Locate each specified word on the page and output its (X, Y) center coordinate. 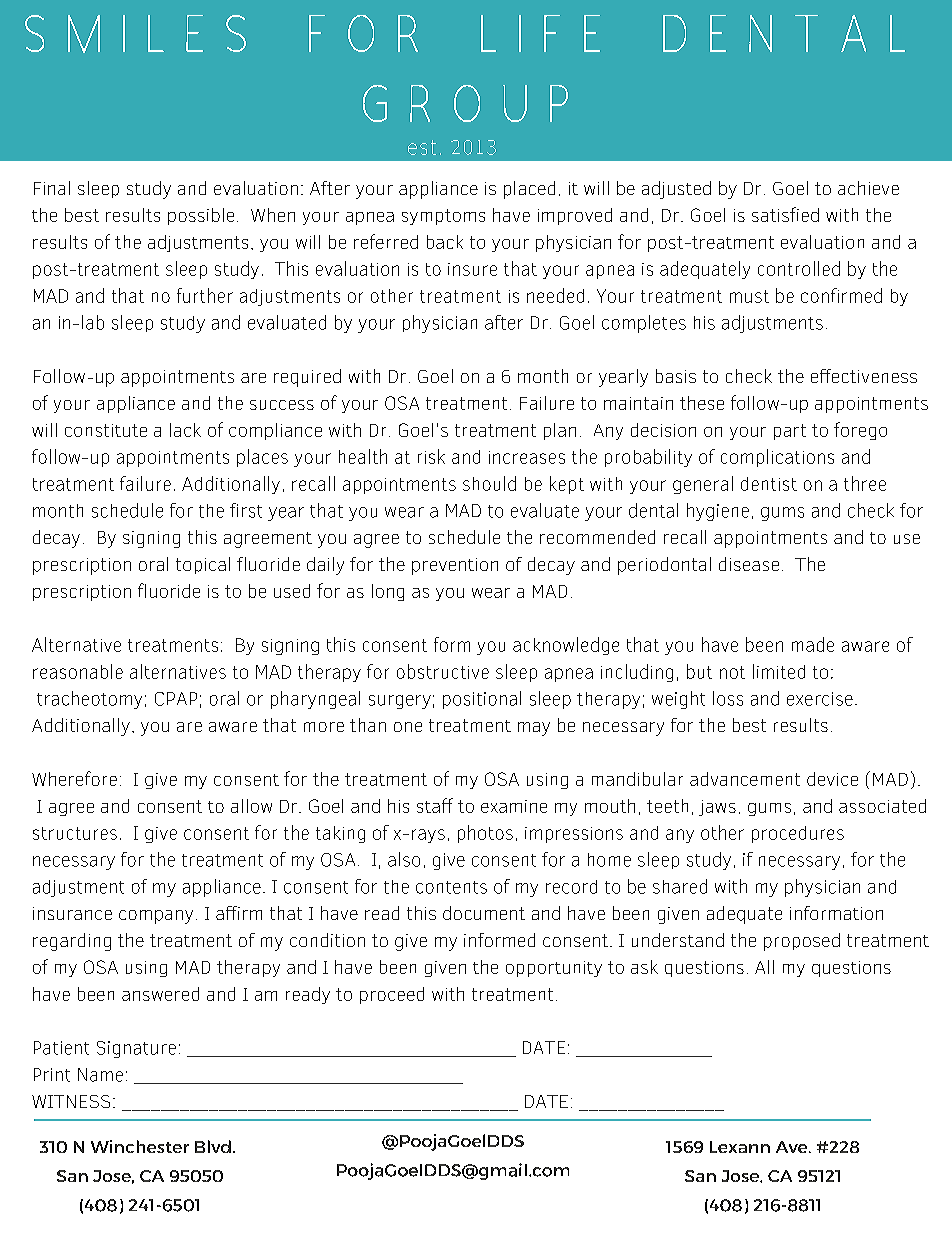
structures (75, 833)
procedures (798, 834)
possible (201, 216)
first (246, 510)
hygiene (718, 512)
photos (485, 834)
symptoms (443, 217)
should (489, 483)
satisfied (785, 214)
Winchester (140, 1146)
